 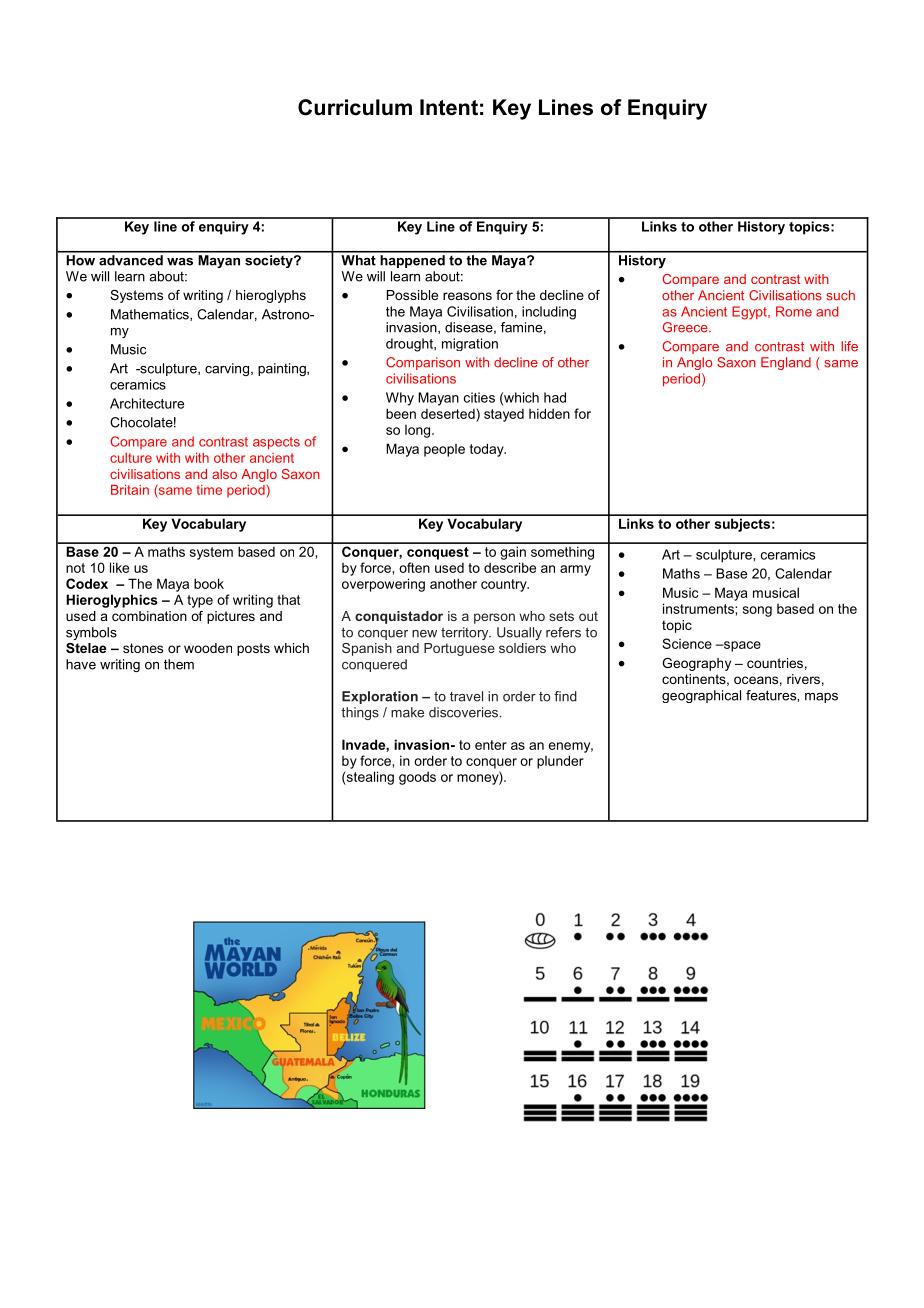 What do you see at coordinates (360, 713) in the screenshot?
I see `things` at bounding box center [360, 713].
